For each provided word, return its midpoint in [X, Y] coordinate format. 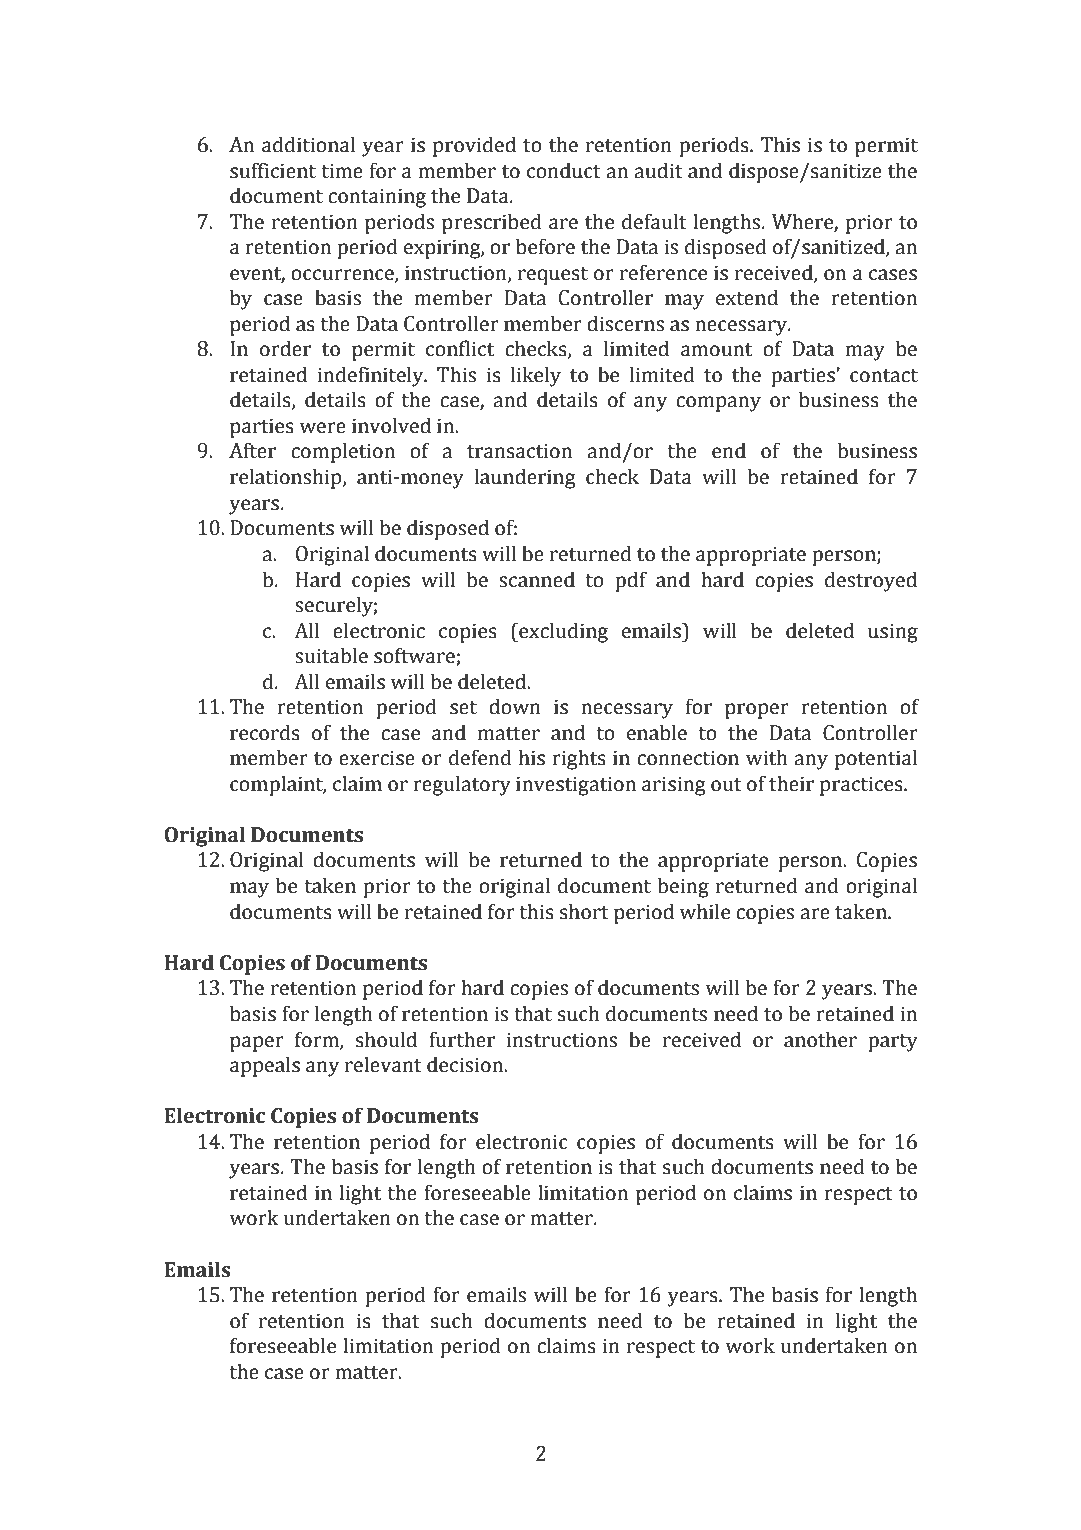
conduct [564, 170]
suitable [331, 655]
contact [884, 376]
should [386, 1039]
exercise [377, 758]
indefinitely [371, 376]
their [791, 783]
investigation [576, 786]
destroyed [871, 581]
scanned [537, 579]
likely [536, 376]
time [342, 171]
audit [658, 170]
